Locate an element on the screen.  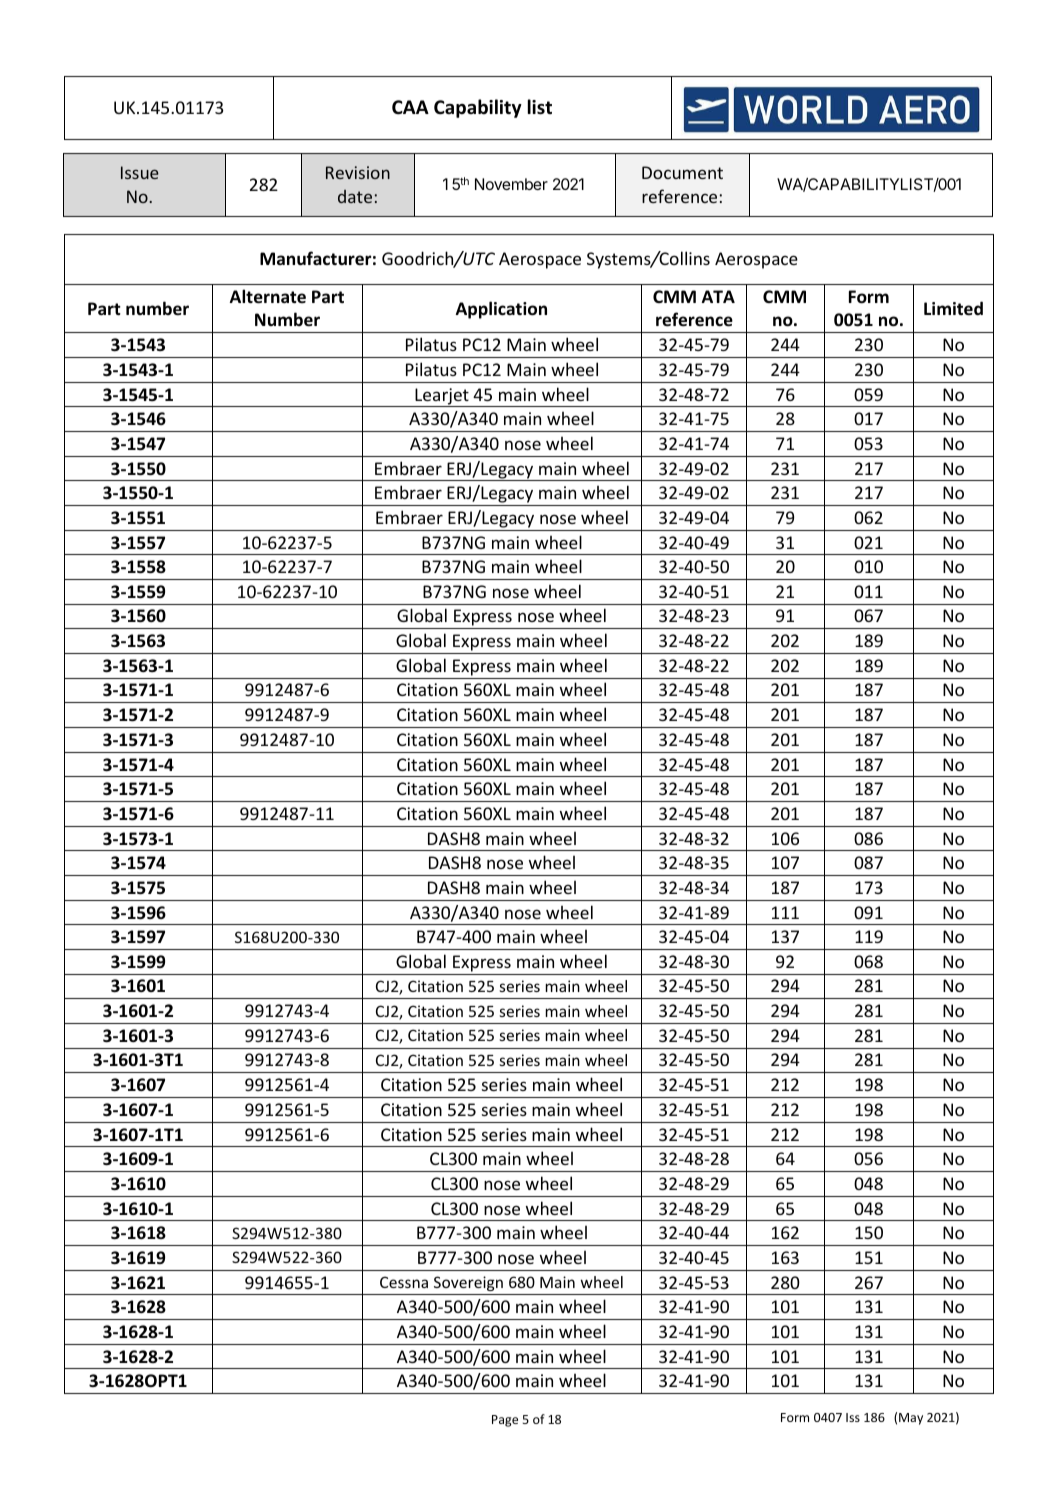
ATA is located at coordinates (718, 296).
